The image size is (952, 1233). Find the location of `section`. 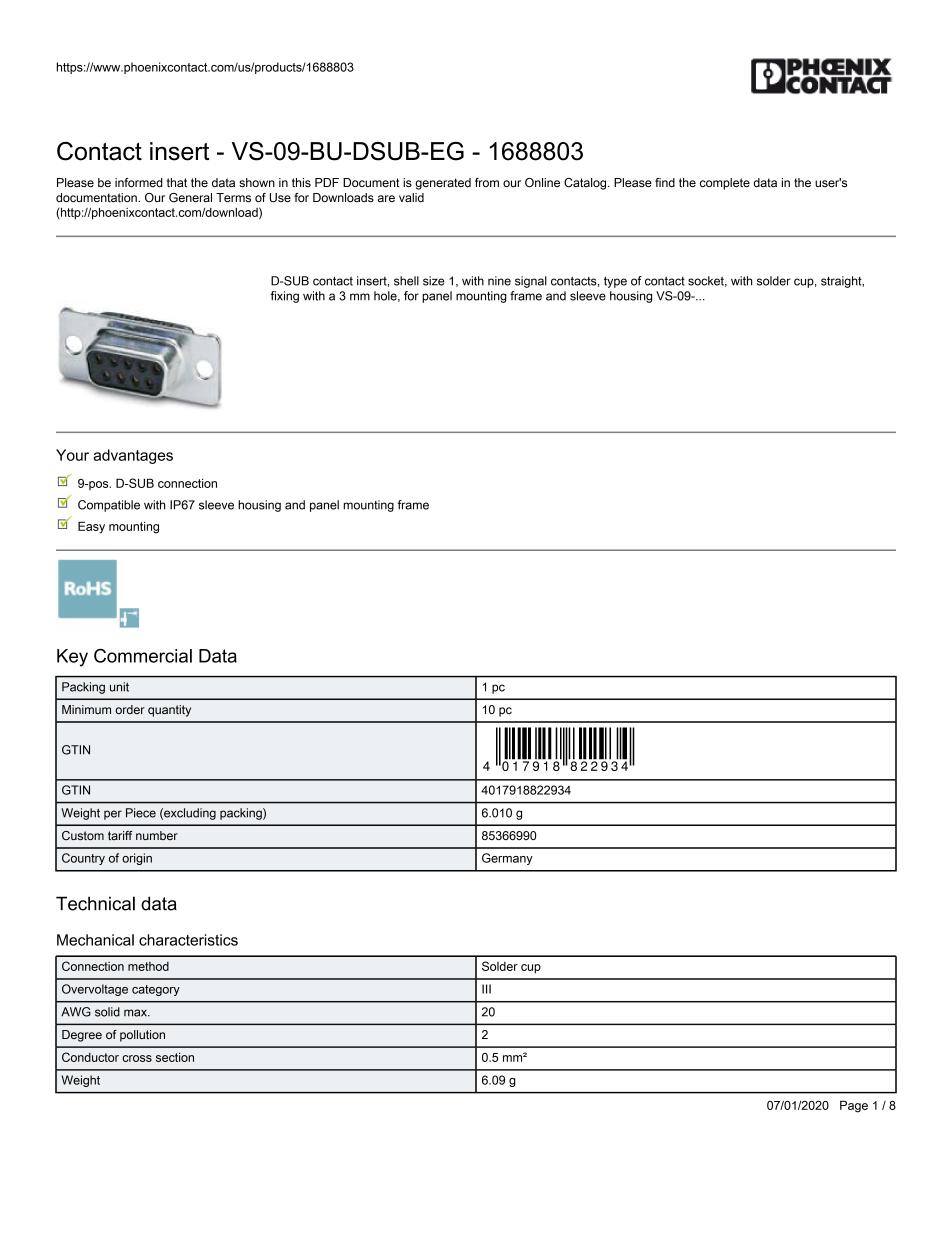

section is located at coordinates (175, 1057).
